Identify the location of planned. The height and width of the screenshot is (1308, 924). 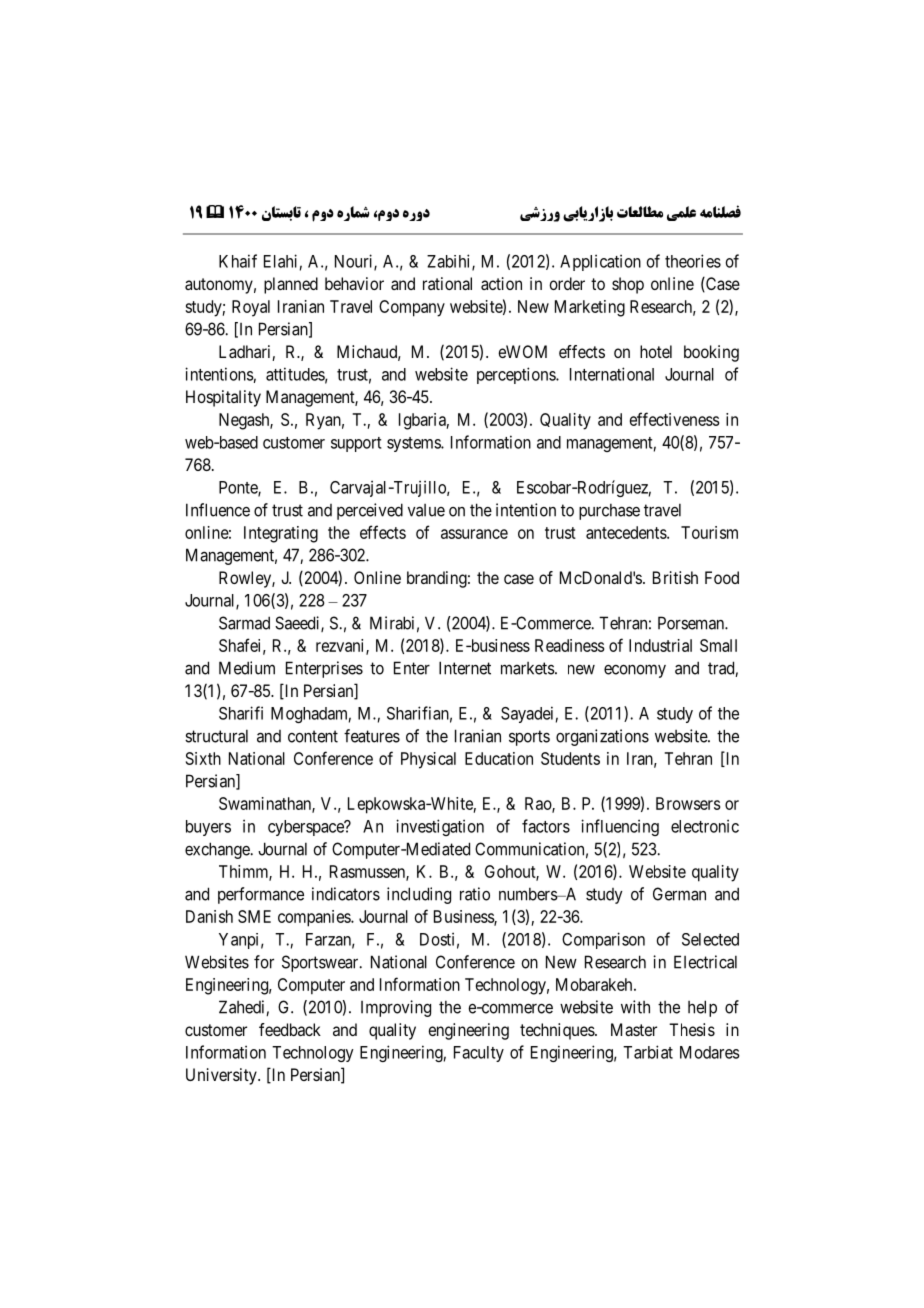
(291, 285).
